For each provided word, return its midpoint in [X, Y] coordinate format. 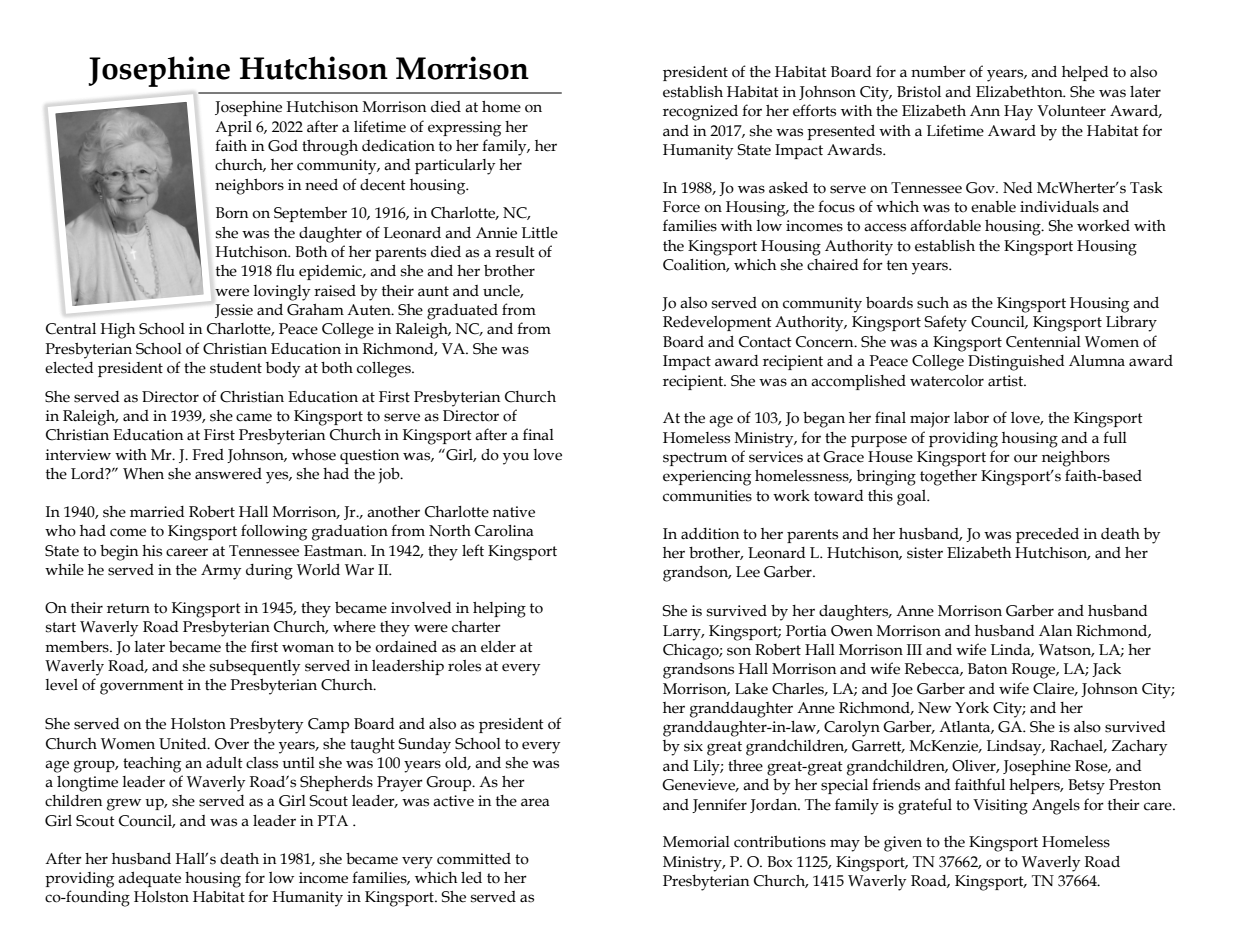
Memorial [696, 842]
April [233, 128]
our [1026, 458]
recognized [700, 112]
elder [498, 647]
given [903, 844]
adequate [149, 879]
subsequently [255, 668]
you [516, 458]
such [933, 303]
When [143, 474]
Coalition [696, 265]
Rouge [1035, 671]
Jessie [234, 311]
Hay [1018, 113]
